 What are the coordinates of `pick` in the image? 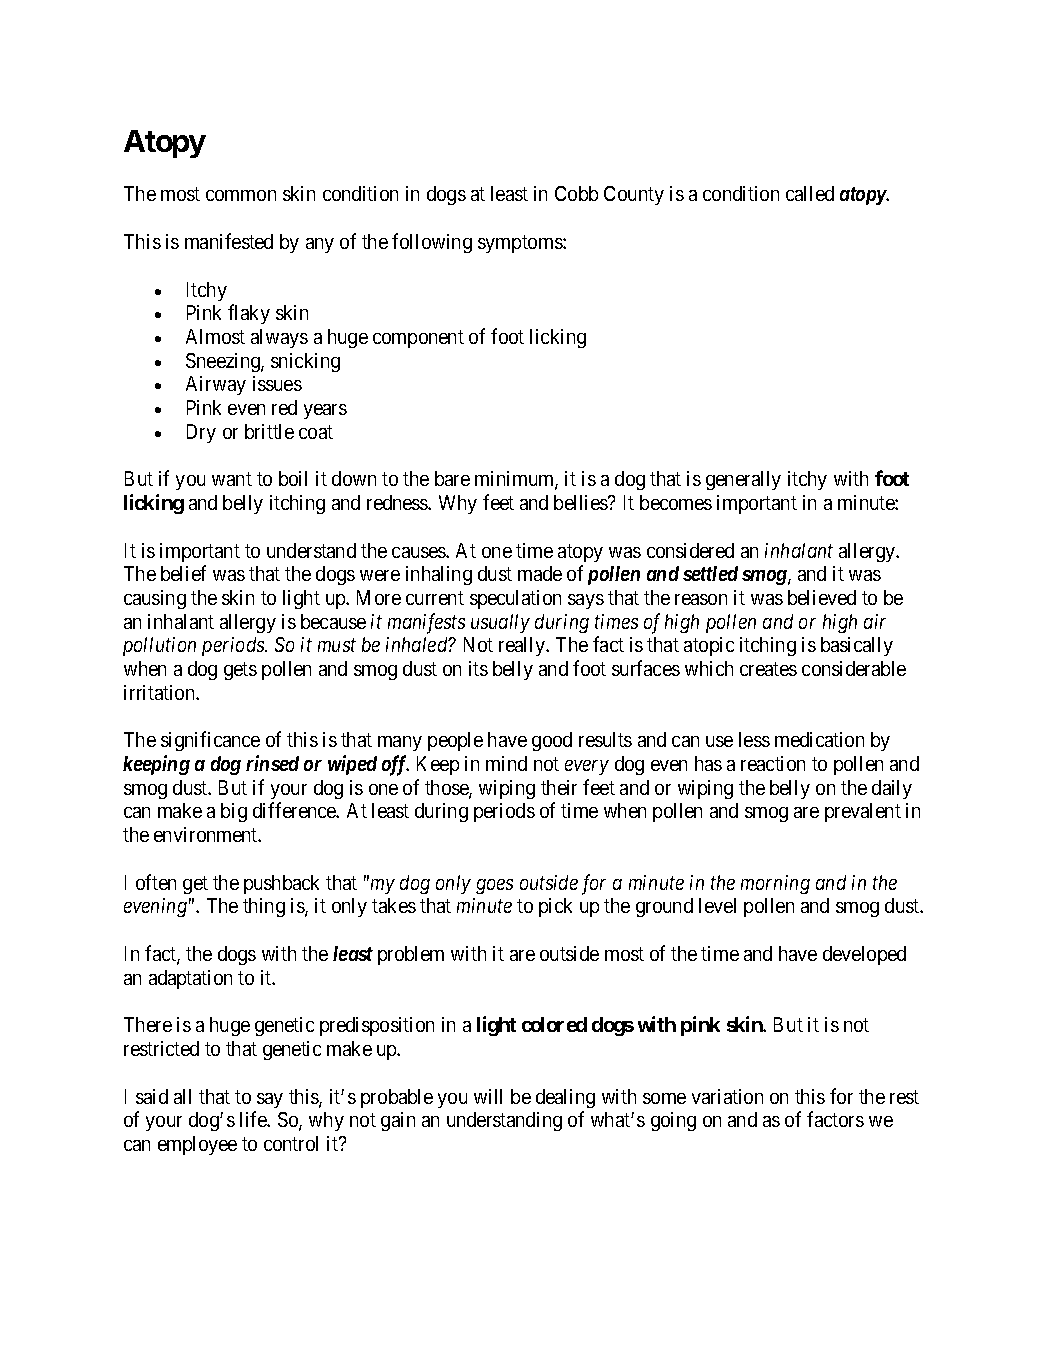 It's located at (555, 907).
